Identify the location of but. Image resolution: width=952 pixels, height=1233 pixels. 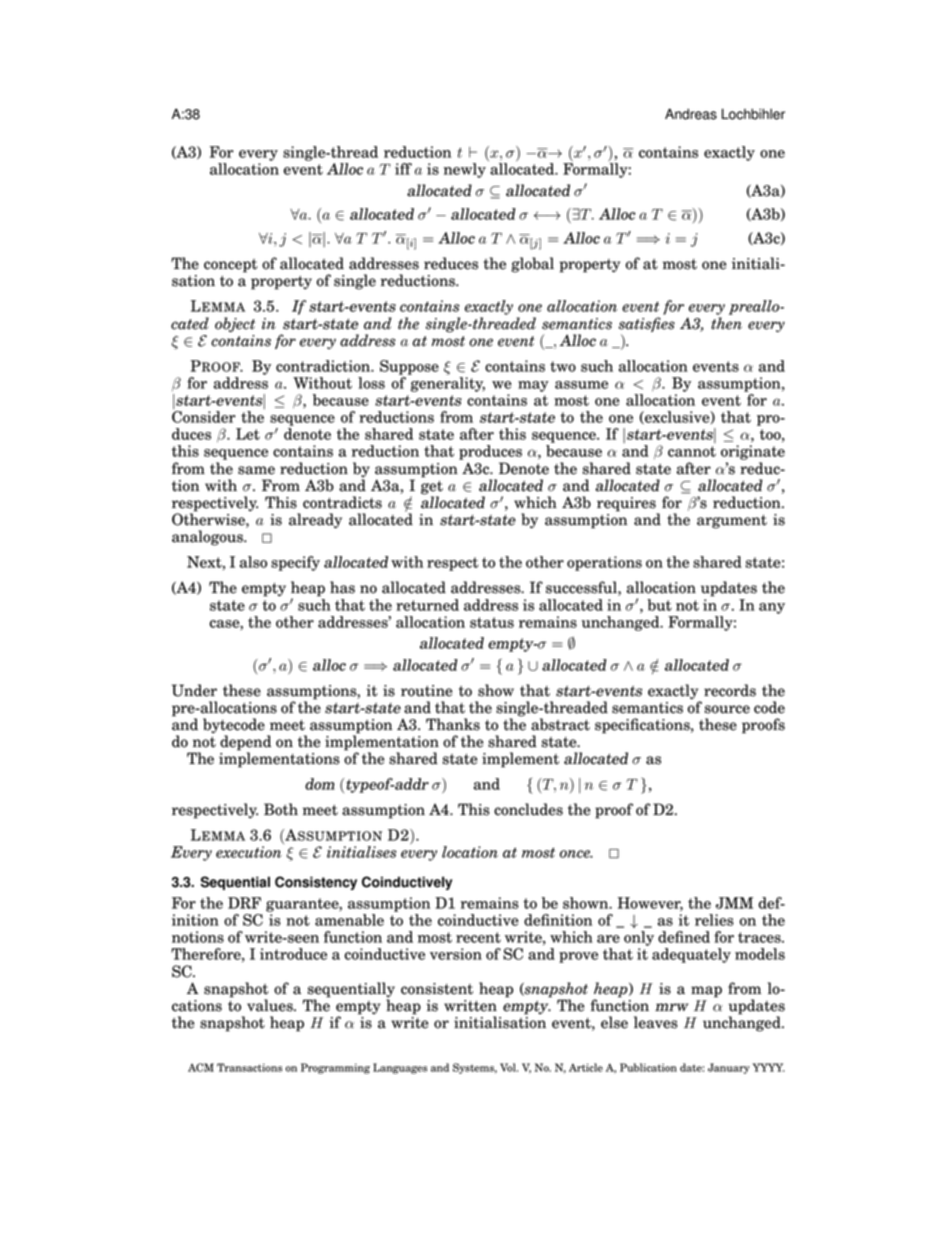
(659, 605).
